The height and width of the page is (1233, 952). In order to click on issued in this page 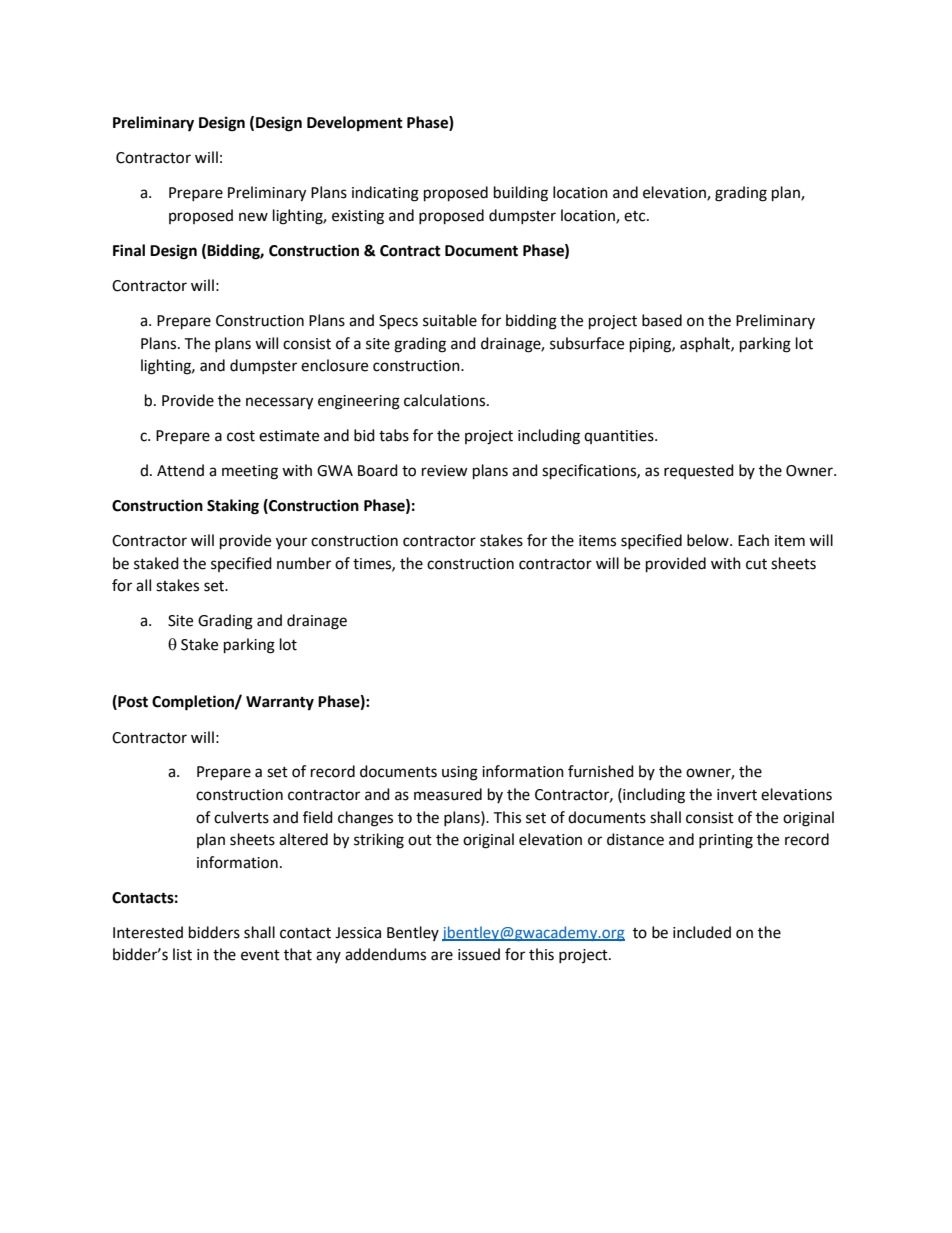, I will do `click(479, 954)`.
